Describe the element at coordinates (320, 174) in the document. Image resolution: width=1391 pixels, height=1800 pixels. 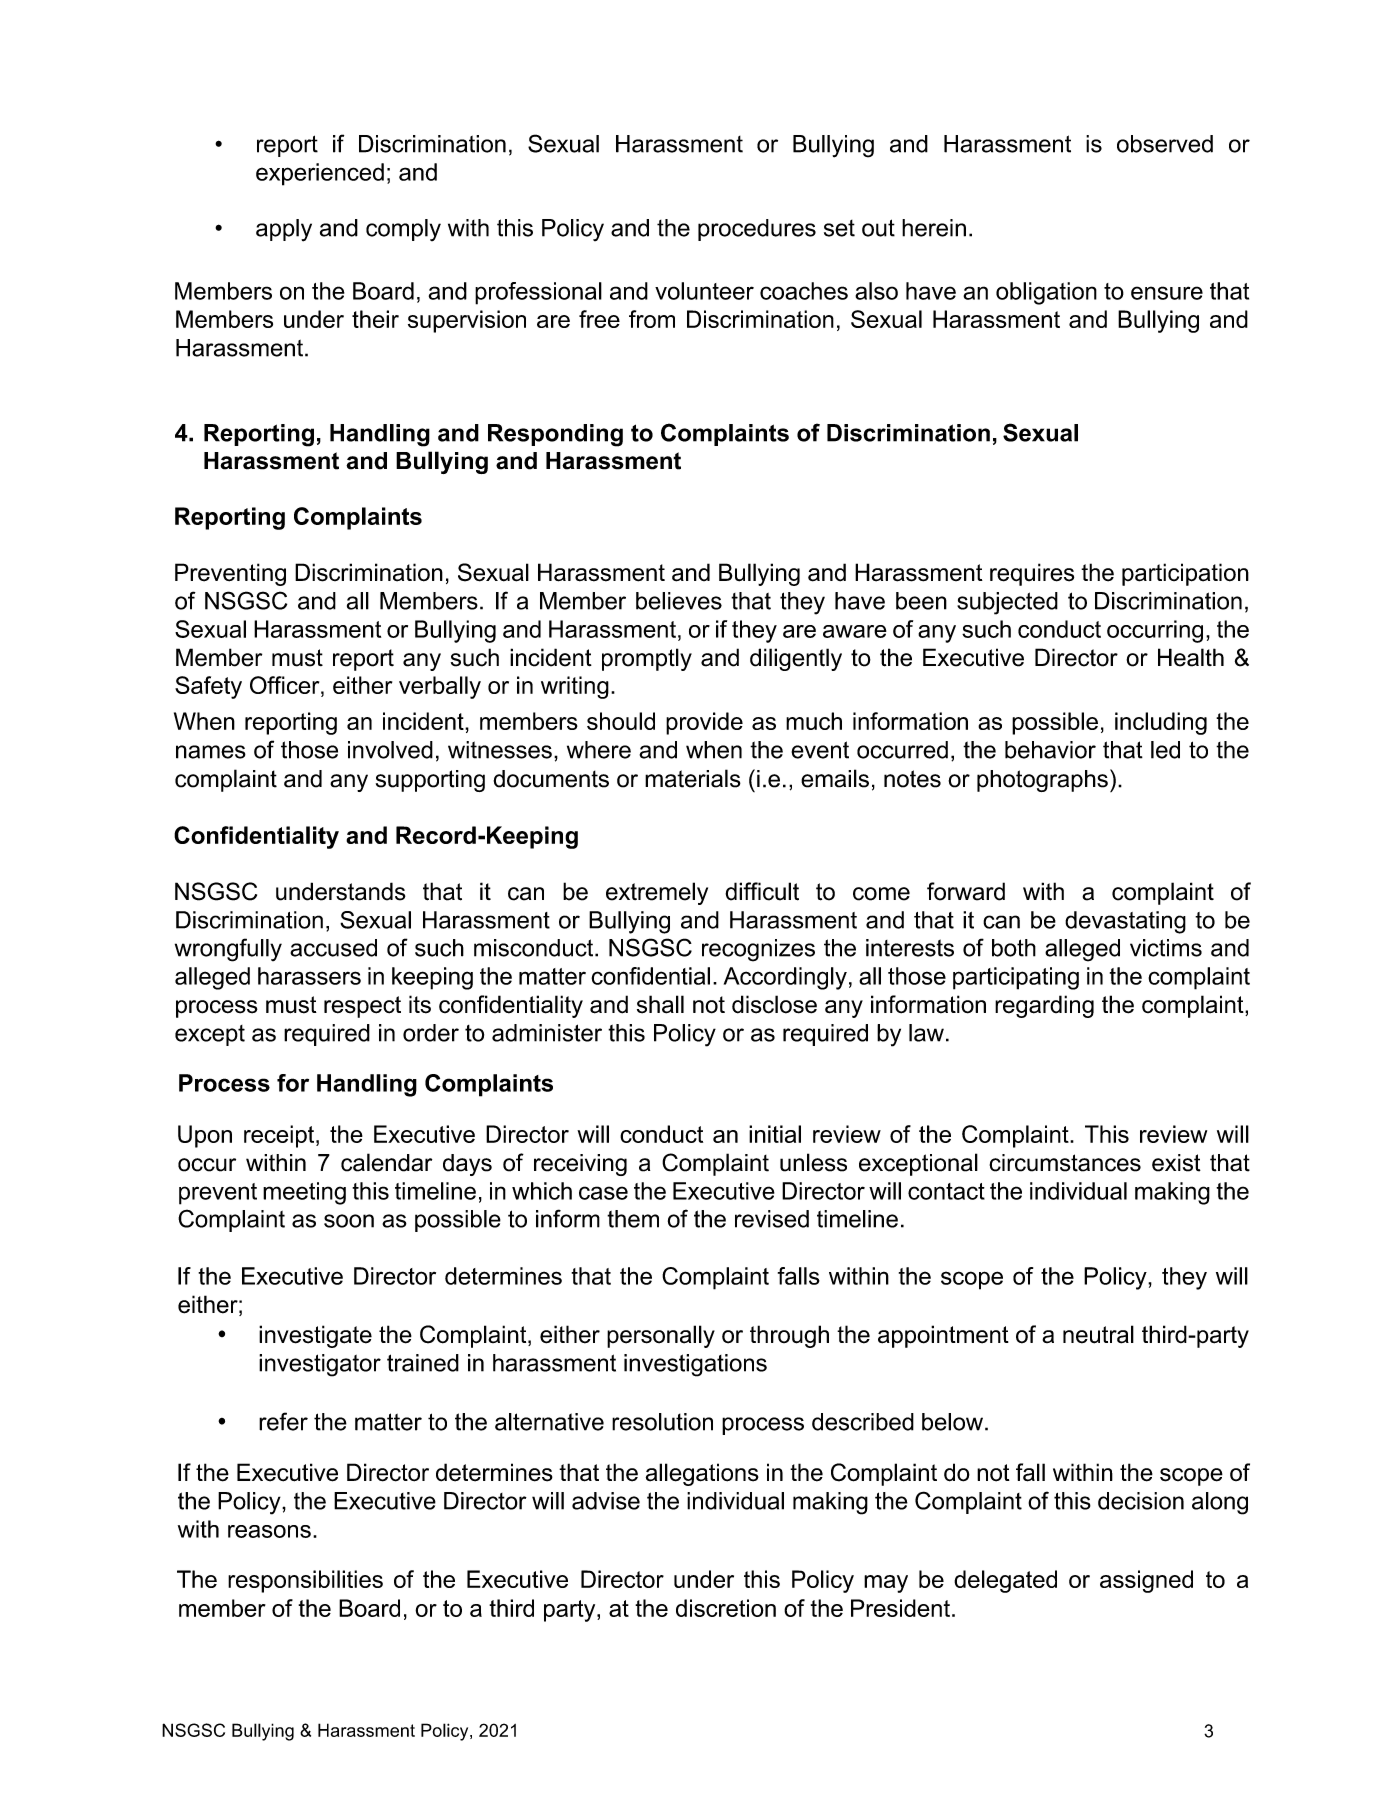
I see `experienced` at that location.
